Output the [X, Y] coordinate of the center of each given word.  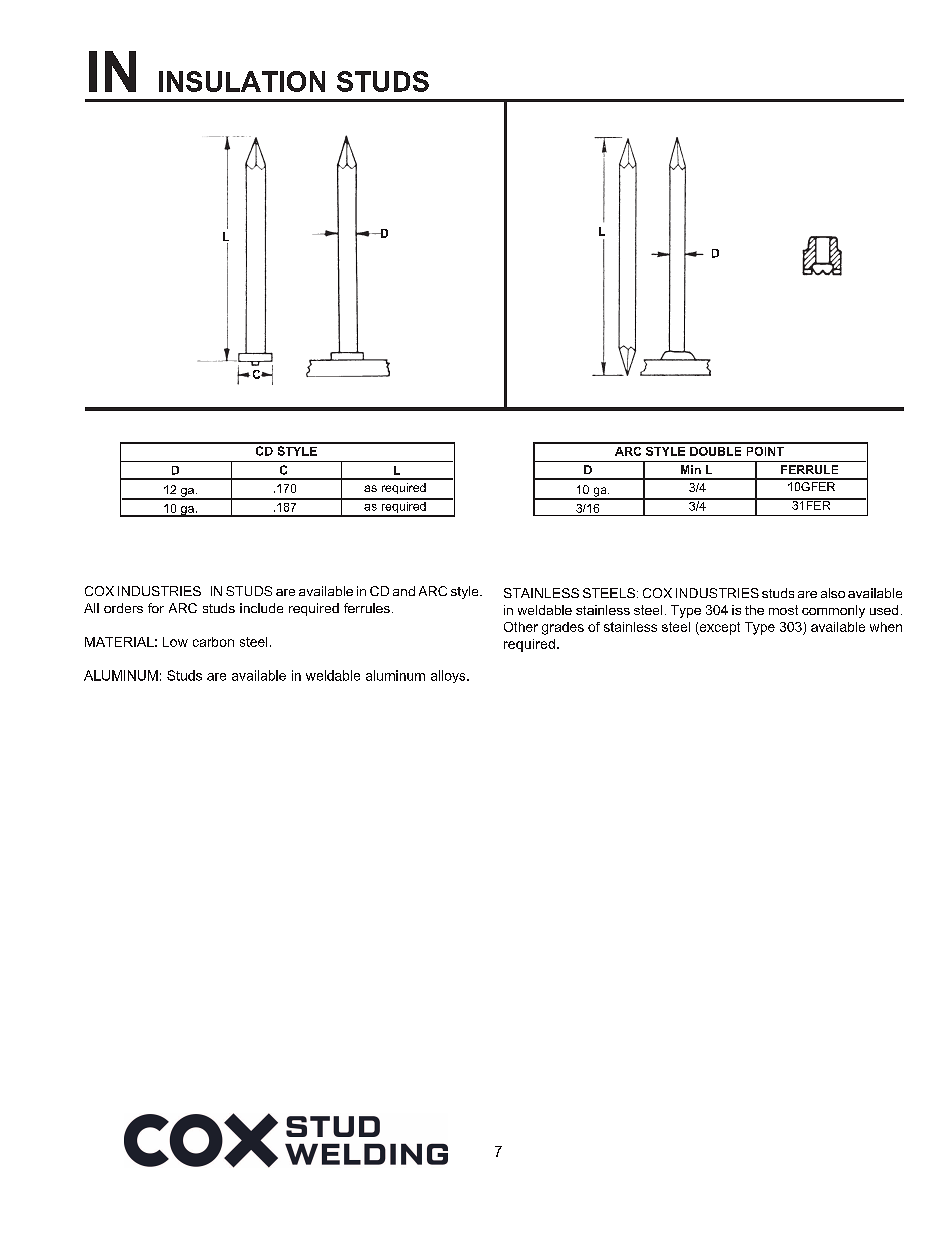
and [404, 591]
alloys [449, 676]
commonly [833, 611]
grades [563, 628]
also [833, 593]
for [156, 608]
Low [175, 642]
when [886, 627]
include [261, 608]
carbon [213, 642]
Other [521, 627]
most [783, 610]
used [884, 610]
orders [123, 608]
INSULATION [242, 81]
